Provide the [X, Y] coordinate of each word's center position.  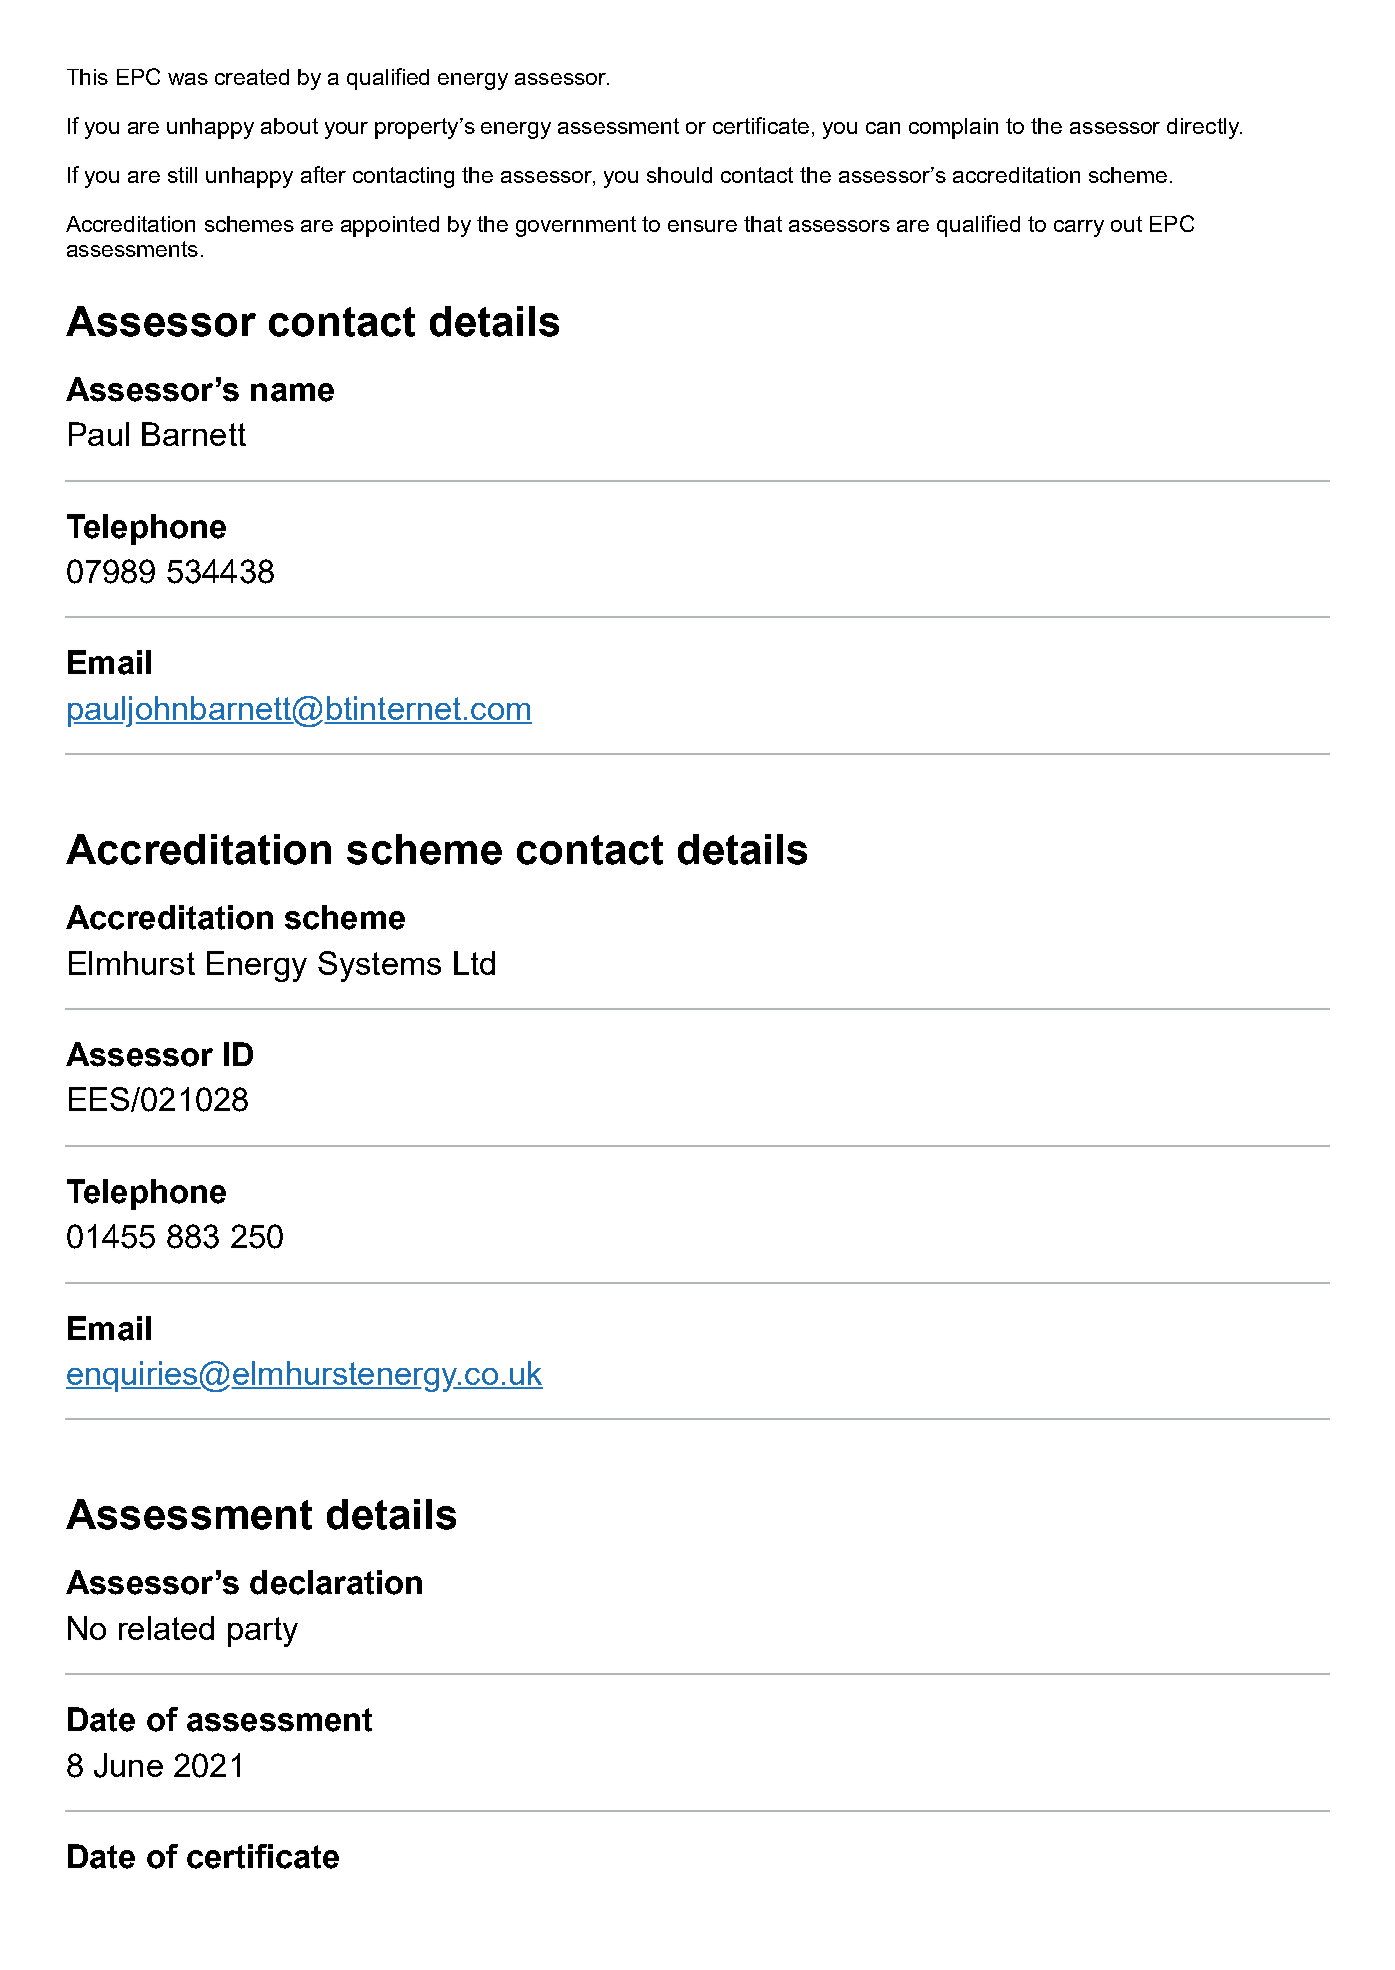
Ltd [474, 963]
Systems [379, 966]
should [679, 175]
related [166, 1628]
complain [953, 128]
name [292, 392]
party [263, 1632]
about [289, 126]
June [128, 1765]
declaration [336, 1582]
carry [1079, 228]
